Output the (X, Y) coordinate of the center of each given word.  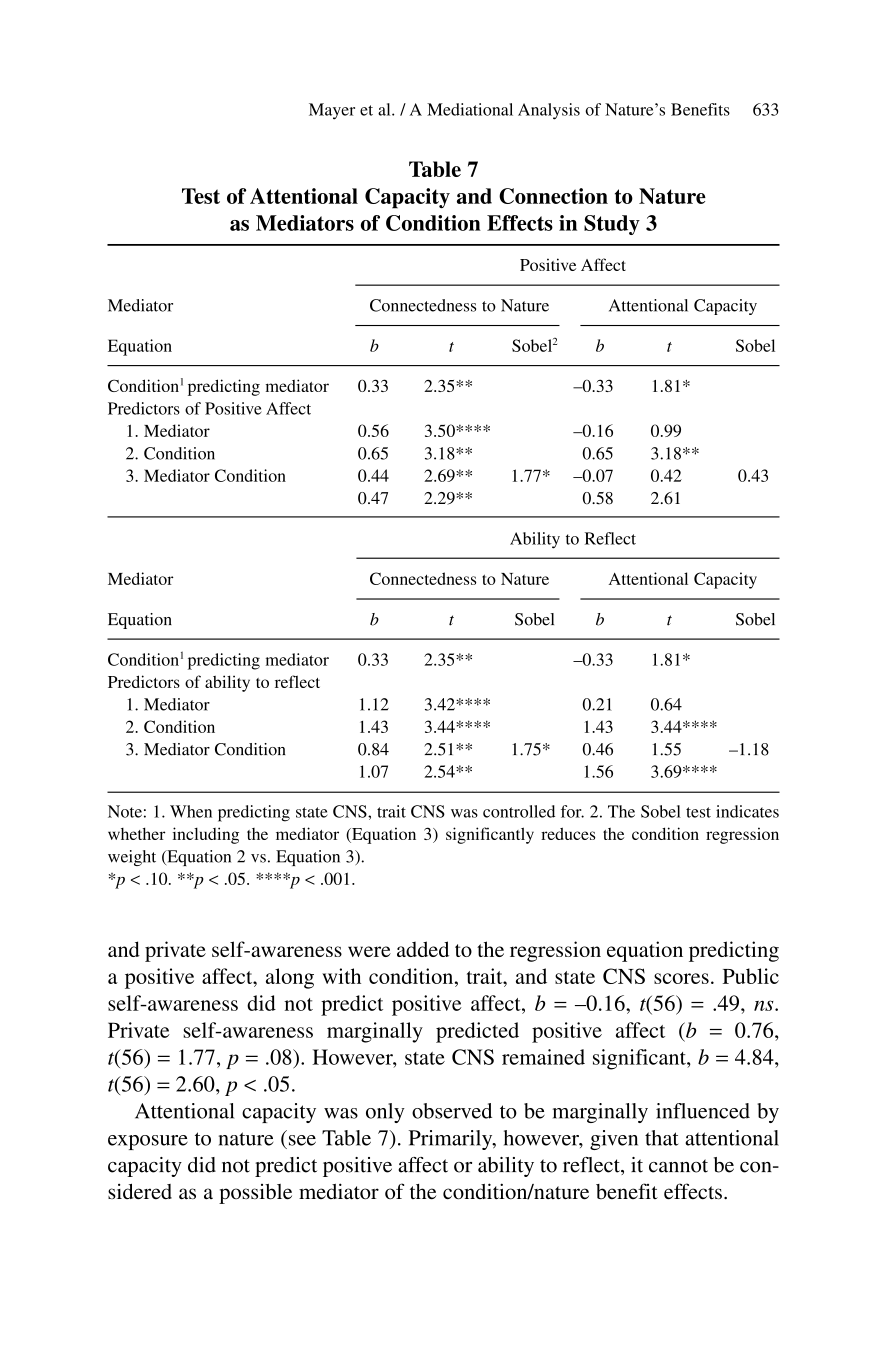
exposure (148, 1142)
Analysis (549, 111)
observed (452, 1111)
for (572, 811)
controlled (519, 811)
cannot (678, 1166)
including (206, 835)
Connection (553, 196)
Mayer (332, 111)
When (191, 811)
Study (612, 225)
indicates (747, 811)
